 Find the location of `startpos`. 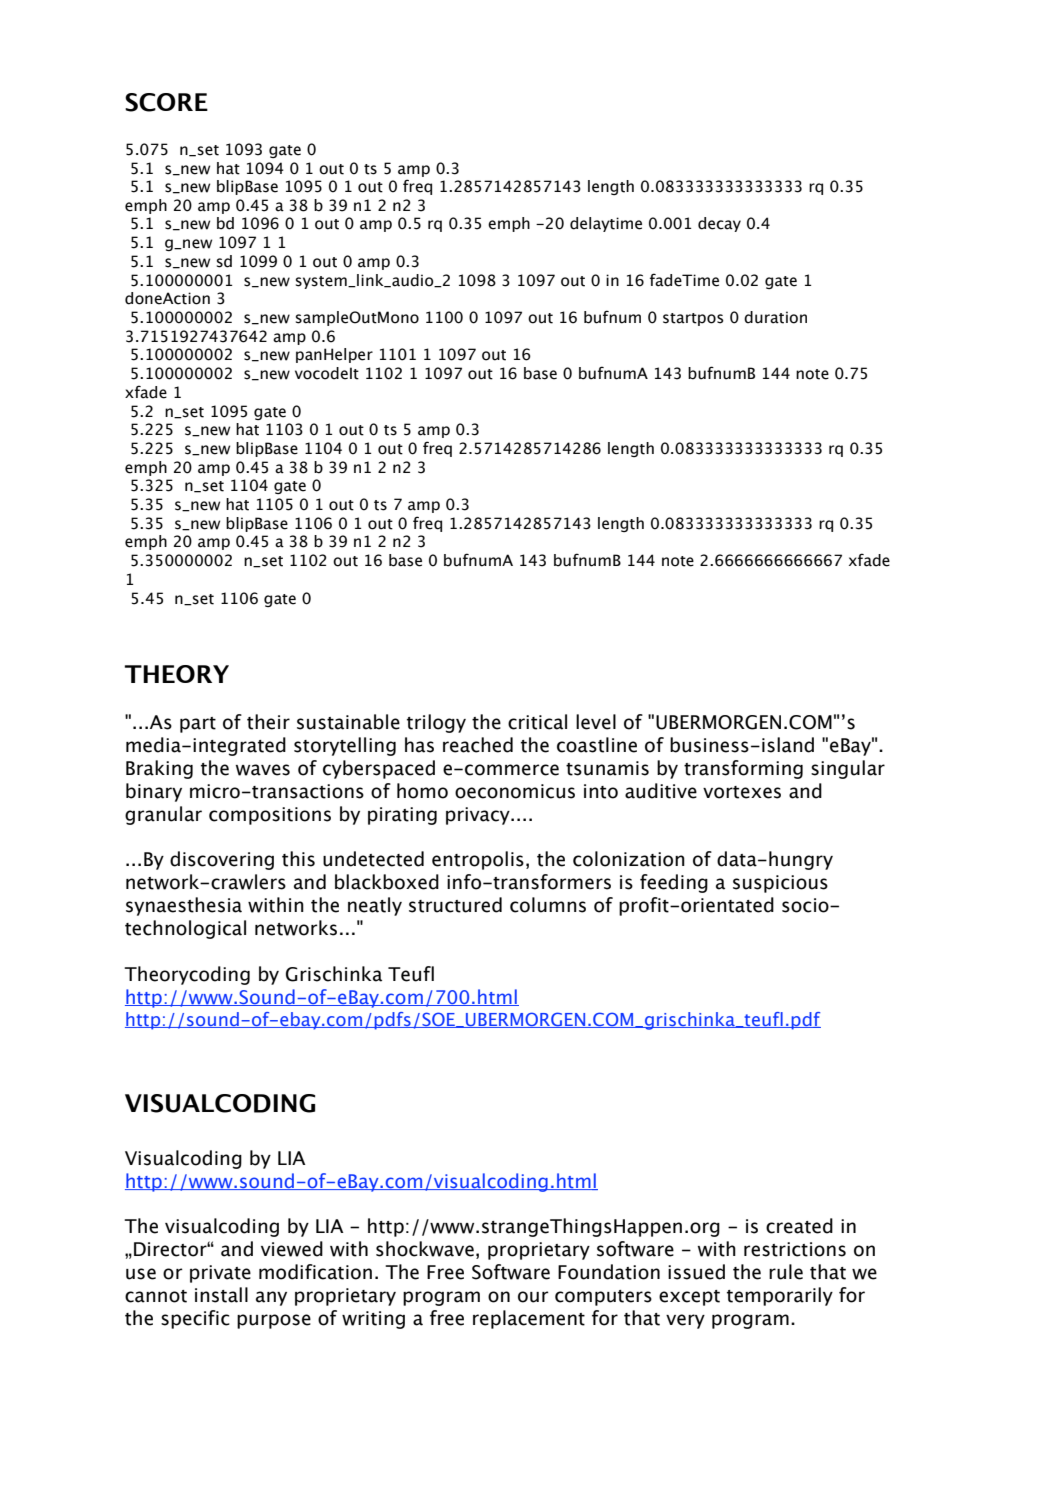

startpos is located at coordinates (693, 319).
